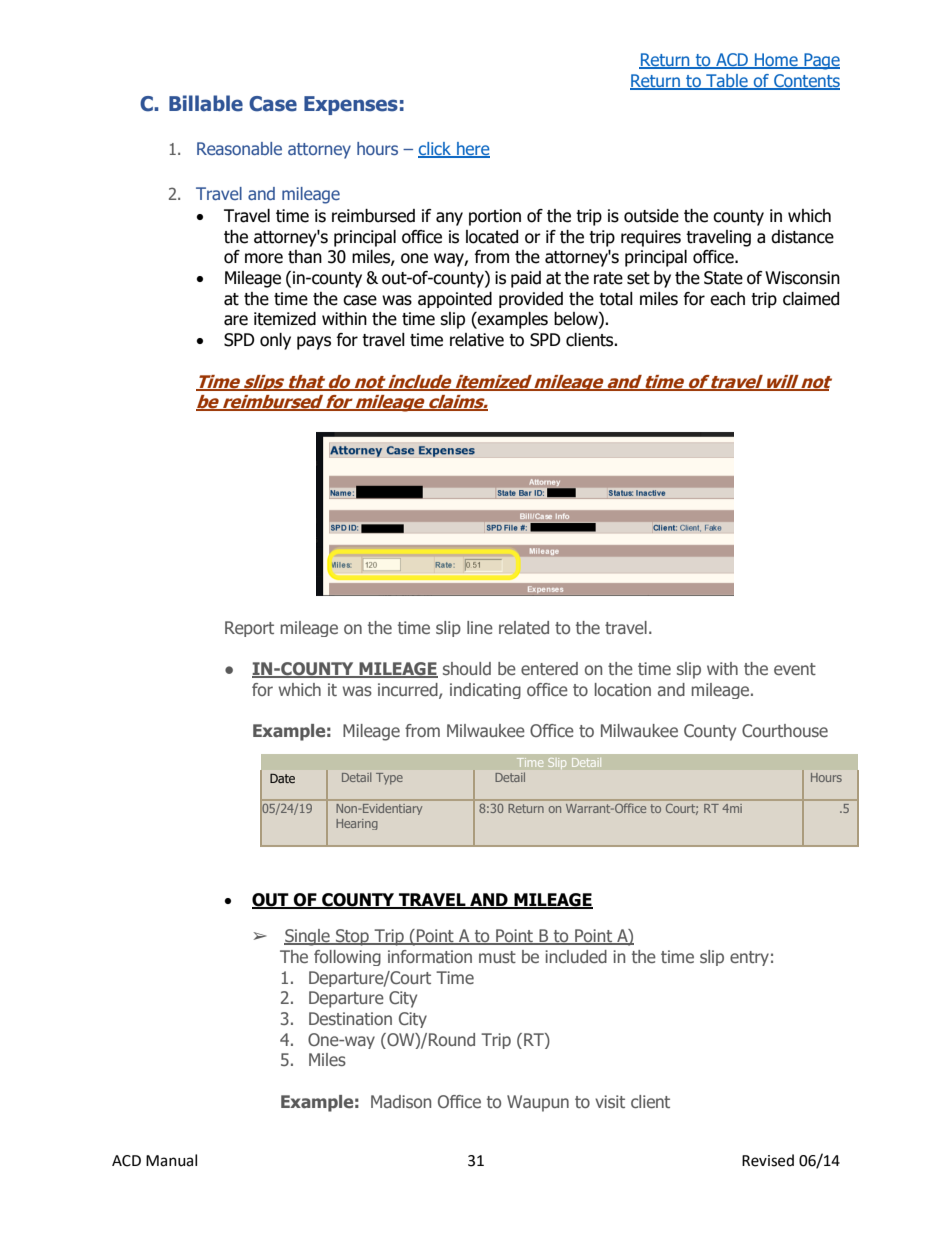 The image size is (952, 1233). Describe the element at coordinates (472, 149) in the document. I see `here` at that location.
